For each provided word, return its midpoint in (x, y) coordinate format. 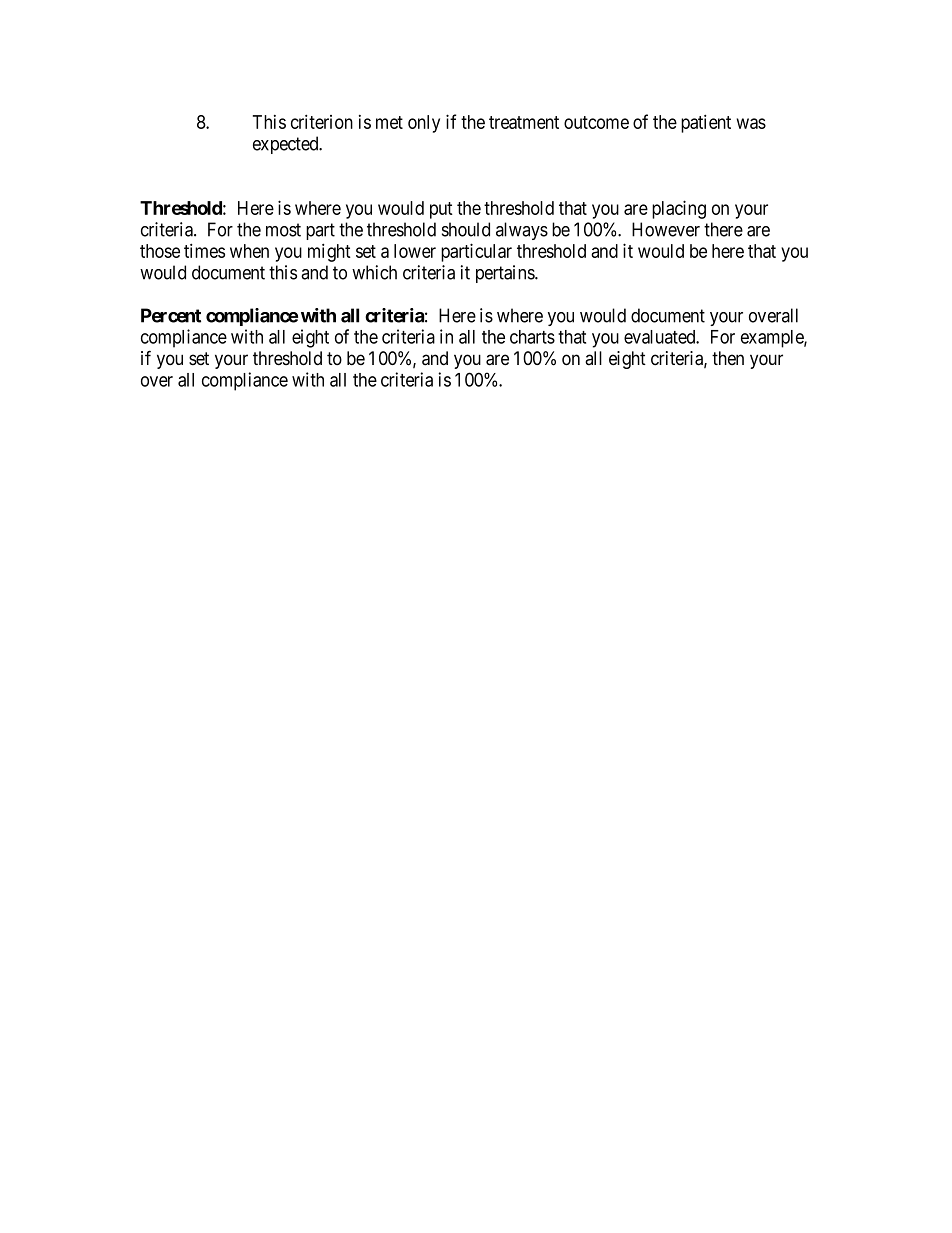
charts (532, 337)
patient (706, 123)
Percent (171, 315)
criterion (322, 121)
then (728, 358)
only (424, 124)
